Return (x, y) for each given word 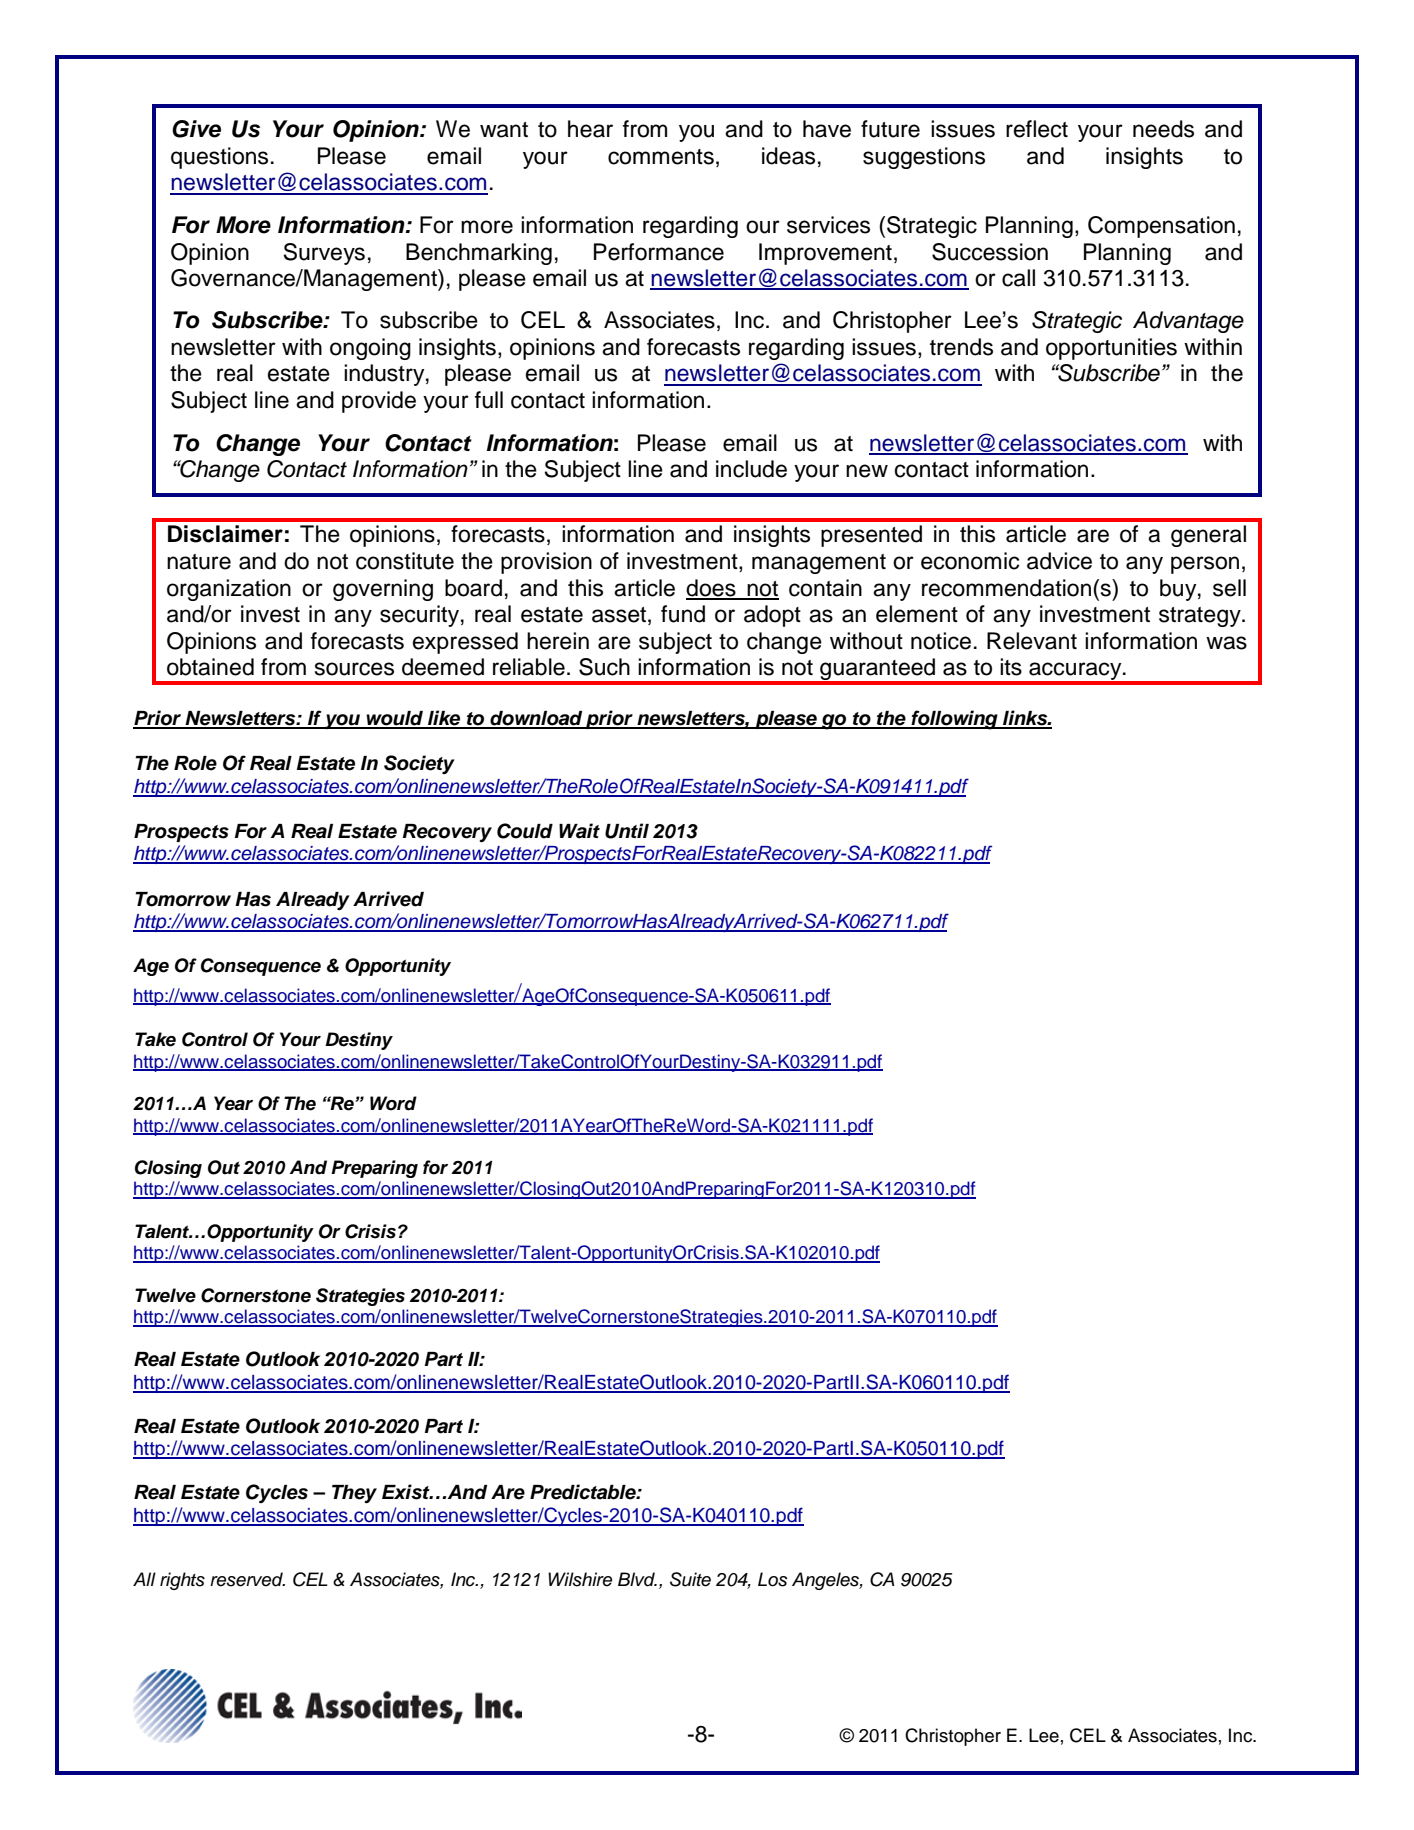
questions (219, 158)
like (444, 719)
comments (661, 157)
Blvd (637, 1579)
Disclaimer (225, 534)
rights (182, 1581)
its (1011, 667)
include (751, 469)
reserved (247, 1579)
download (536, 719)
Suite (690, 1579)
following (954, 720)
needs (1163, 129)
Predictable (584, 1492)
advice (1059, 561)
